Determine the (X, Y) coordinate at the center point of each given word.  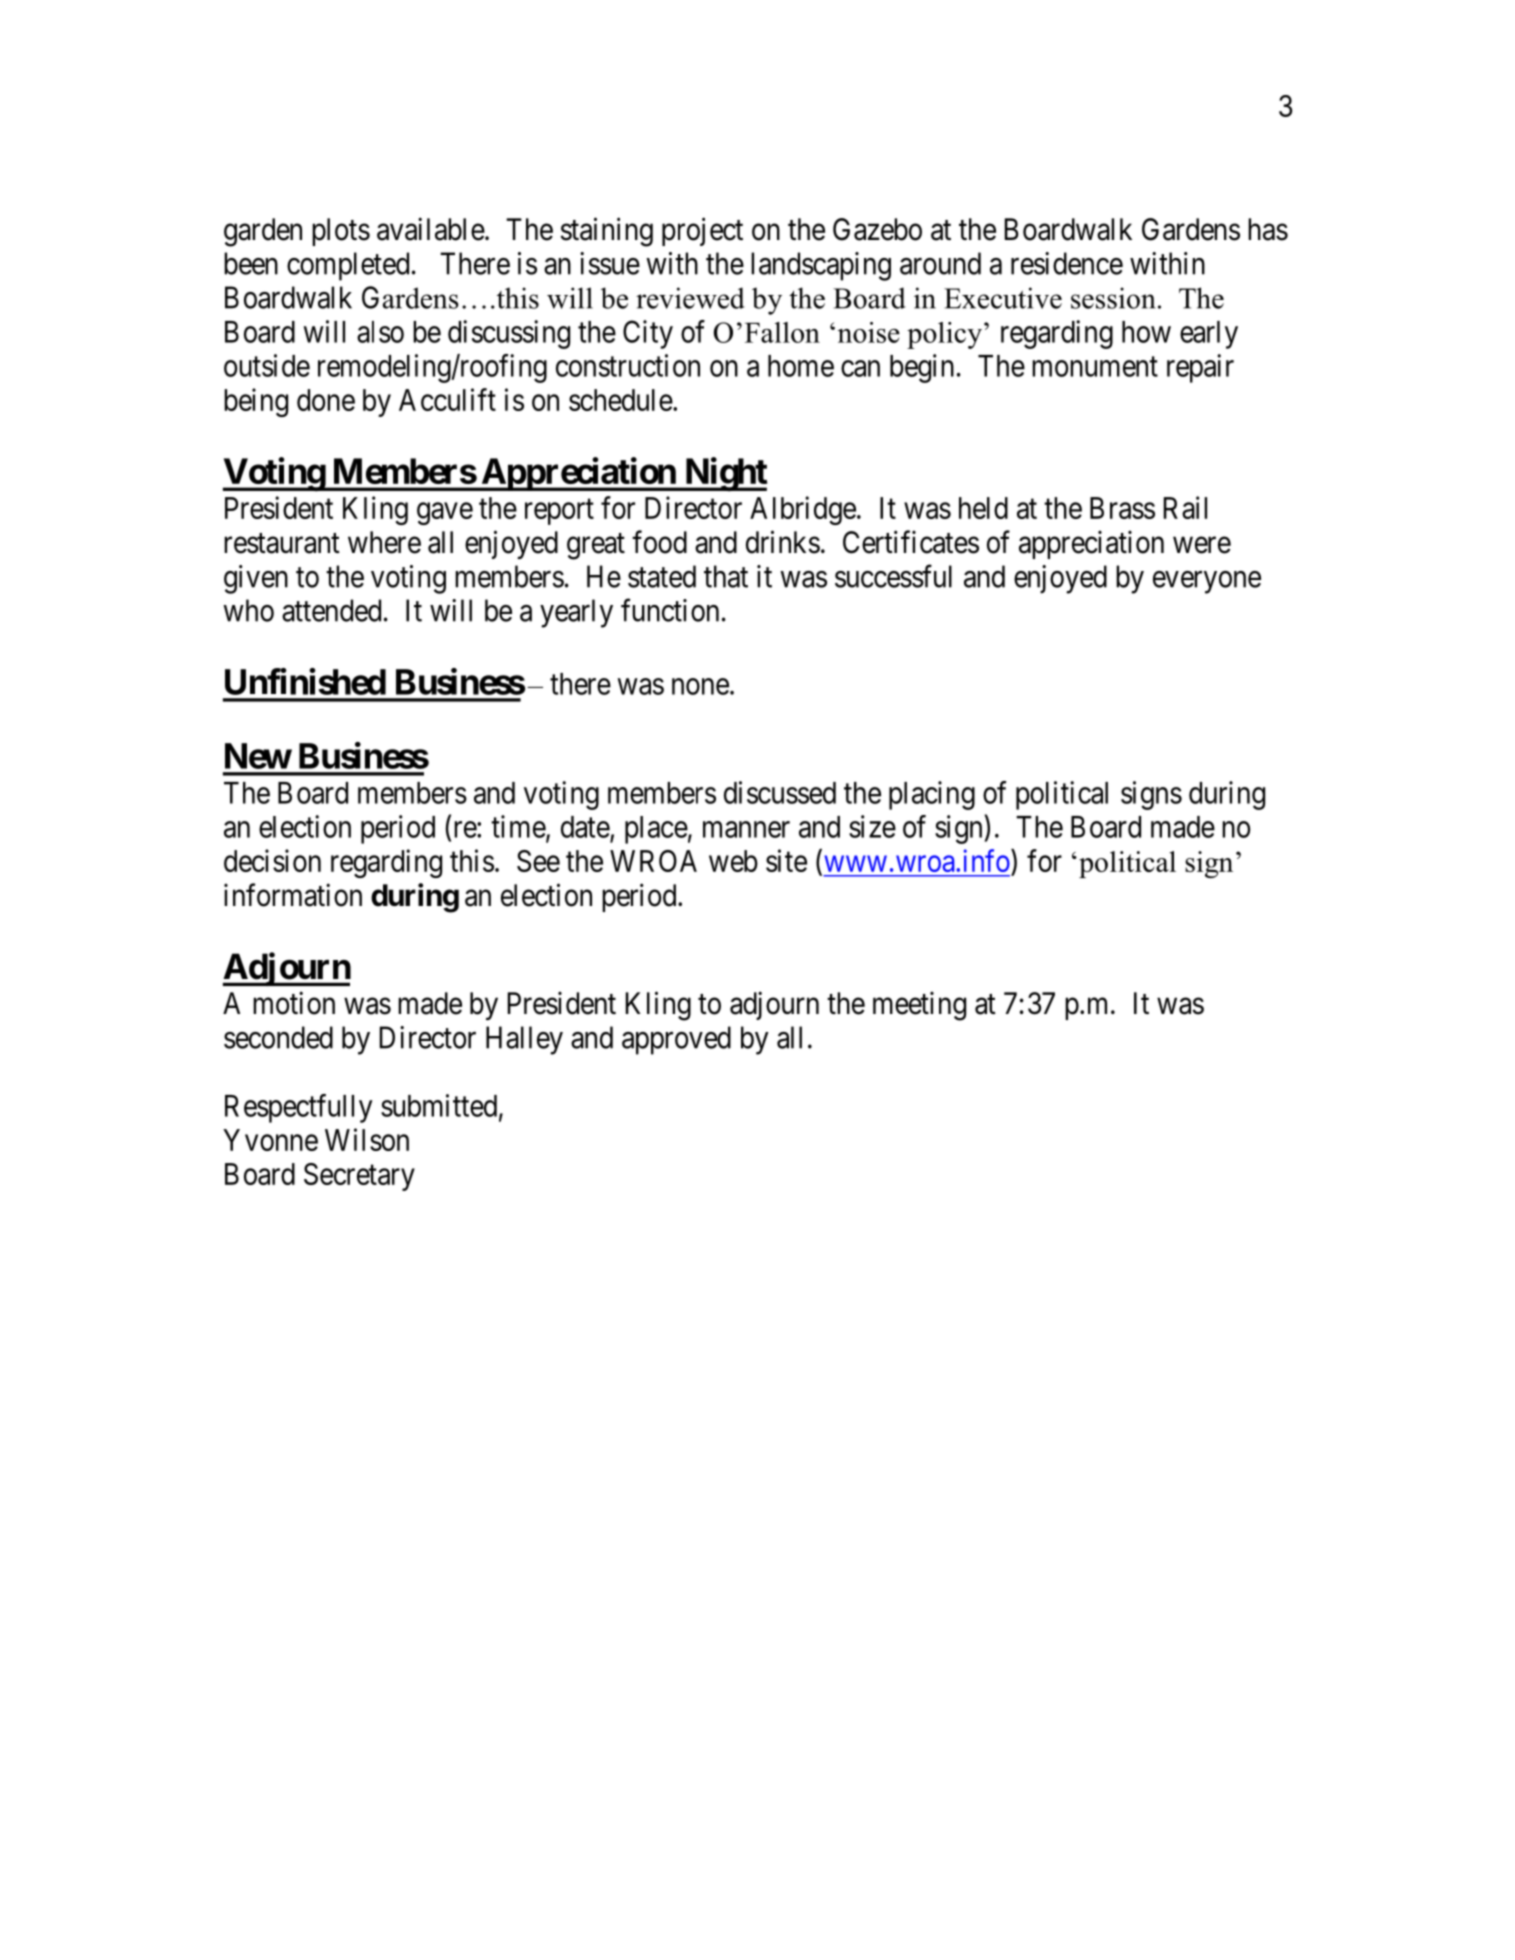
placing (932, 795)
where (384, 542)
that (726, 576)
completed (348, 266)
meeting (919, 1006)
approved (676, 1040)
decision (272, 860)
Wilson (367, 1139)
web (733, 861)
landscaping (821, 266)
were (1202, 545)
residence (1067, 263)
